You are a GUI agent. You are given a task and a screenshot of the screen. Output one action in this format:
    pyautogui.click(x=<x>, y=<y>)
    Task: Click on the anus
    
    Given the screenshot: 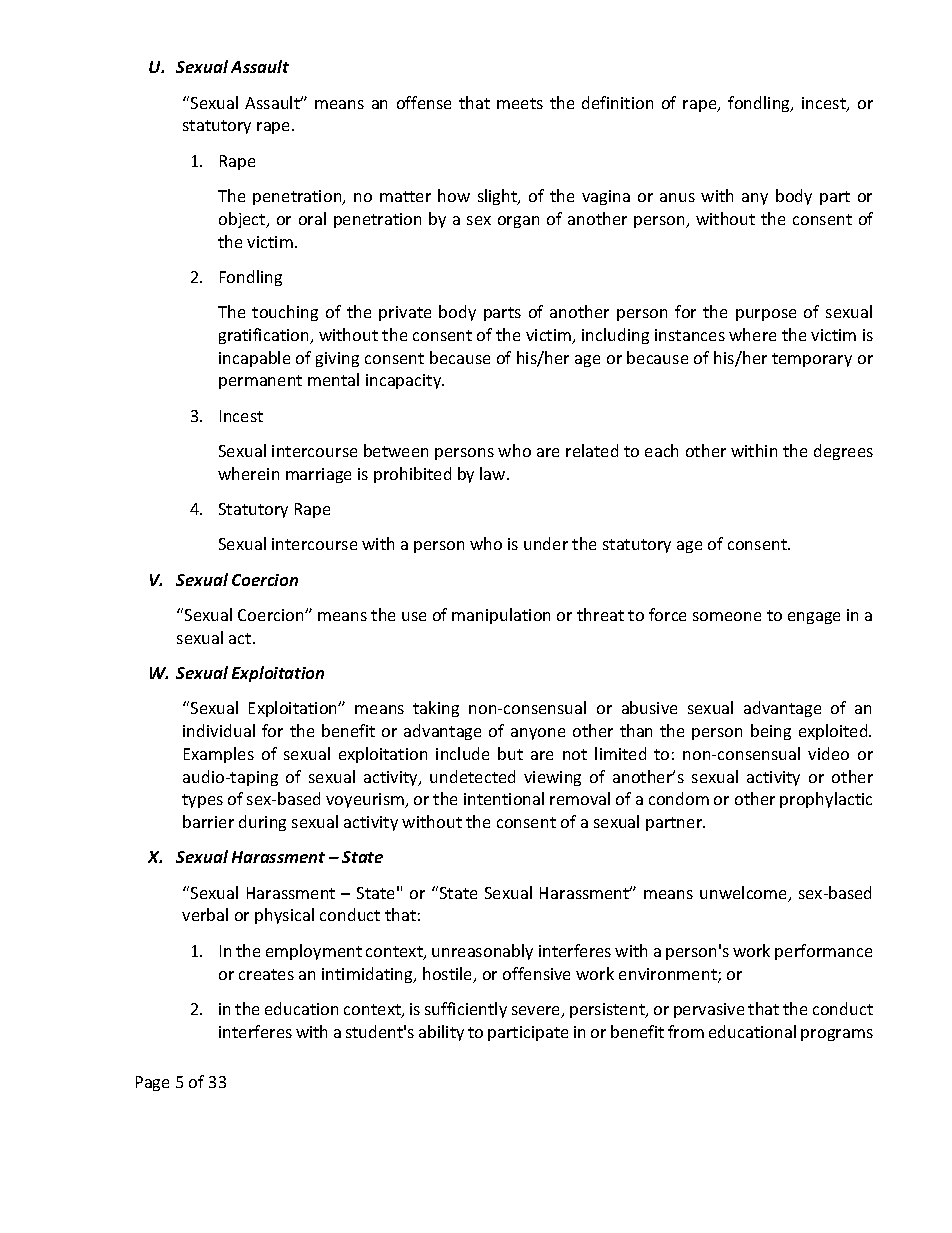 What is the action you would take?
    pyautogui.click(x=677, y=197)
